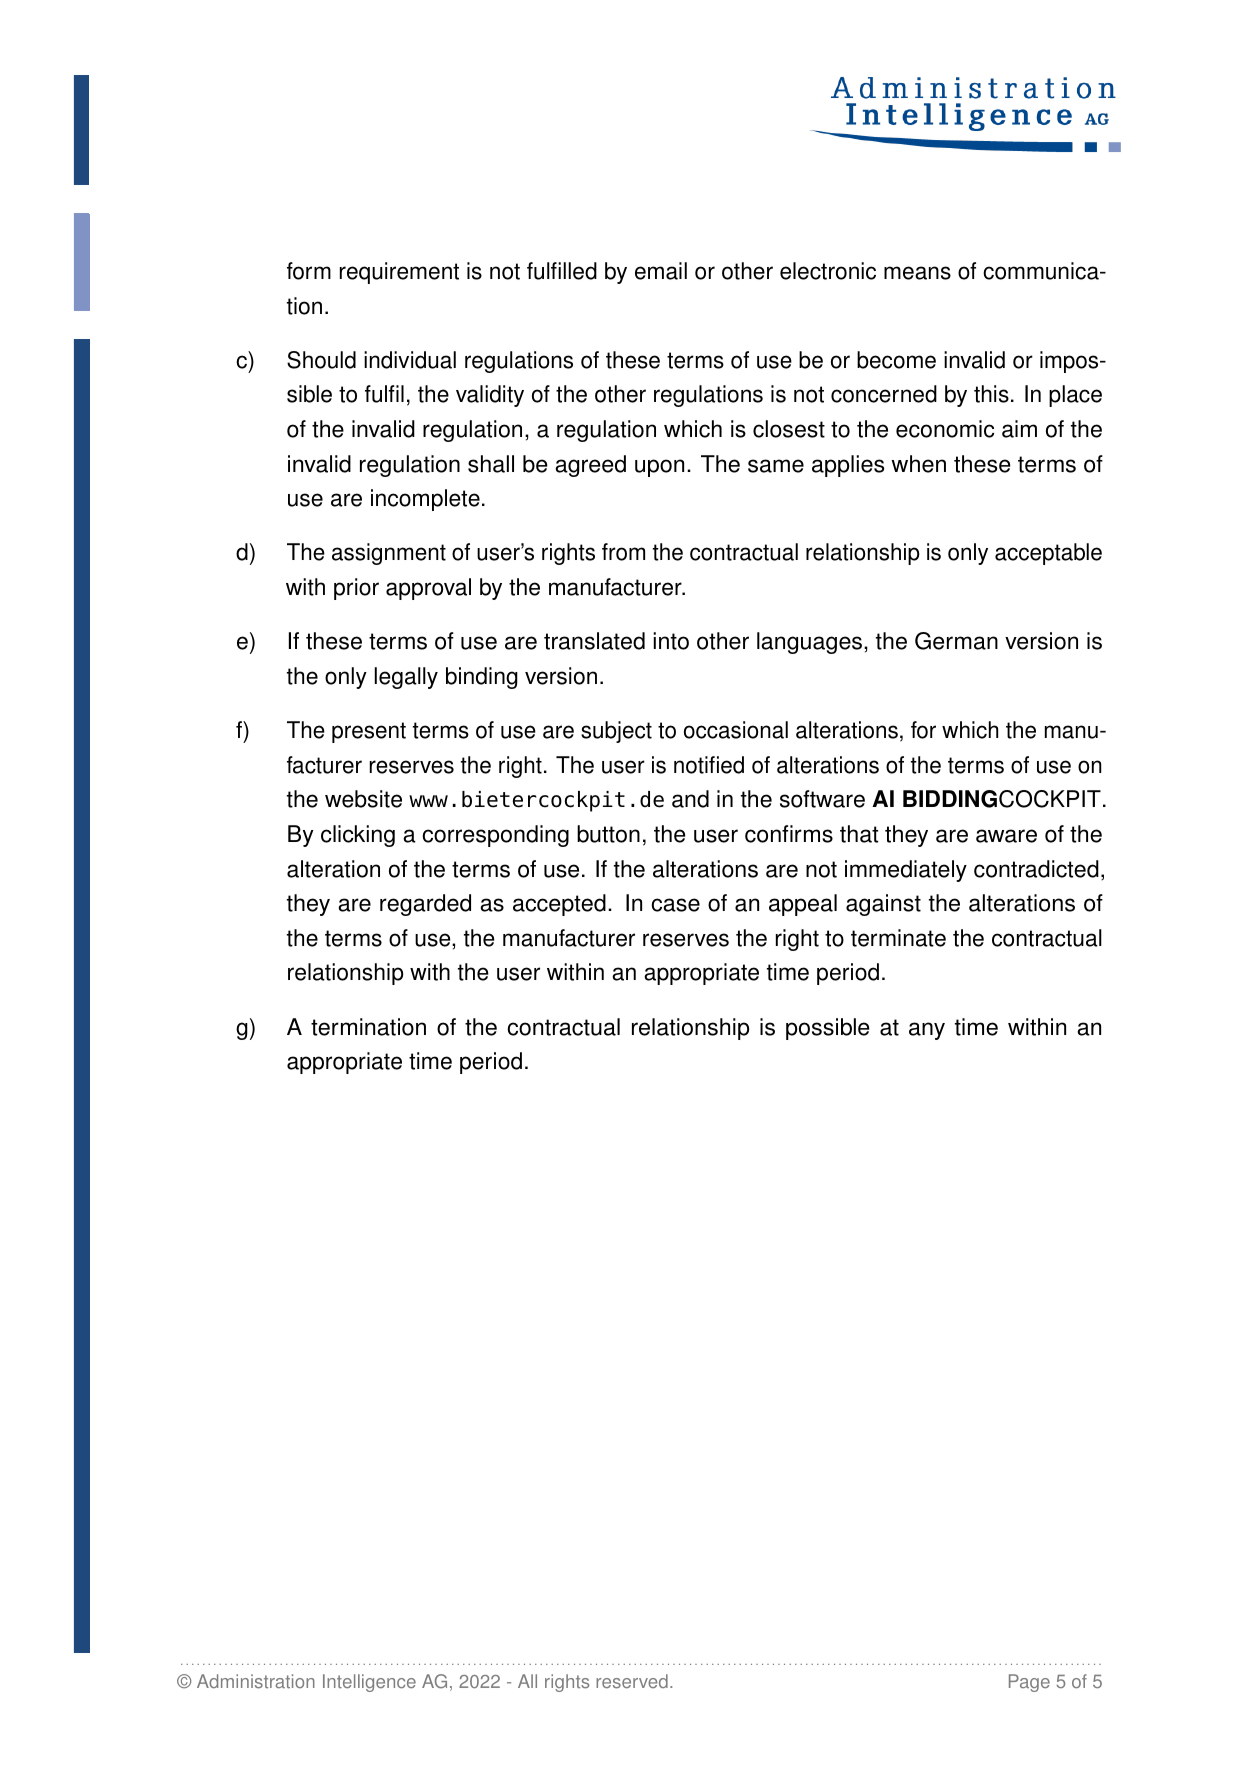  I want to click on case, so click(675, 905).
